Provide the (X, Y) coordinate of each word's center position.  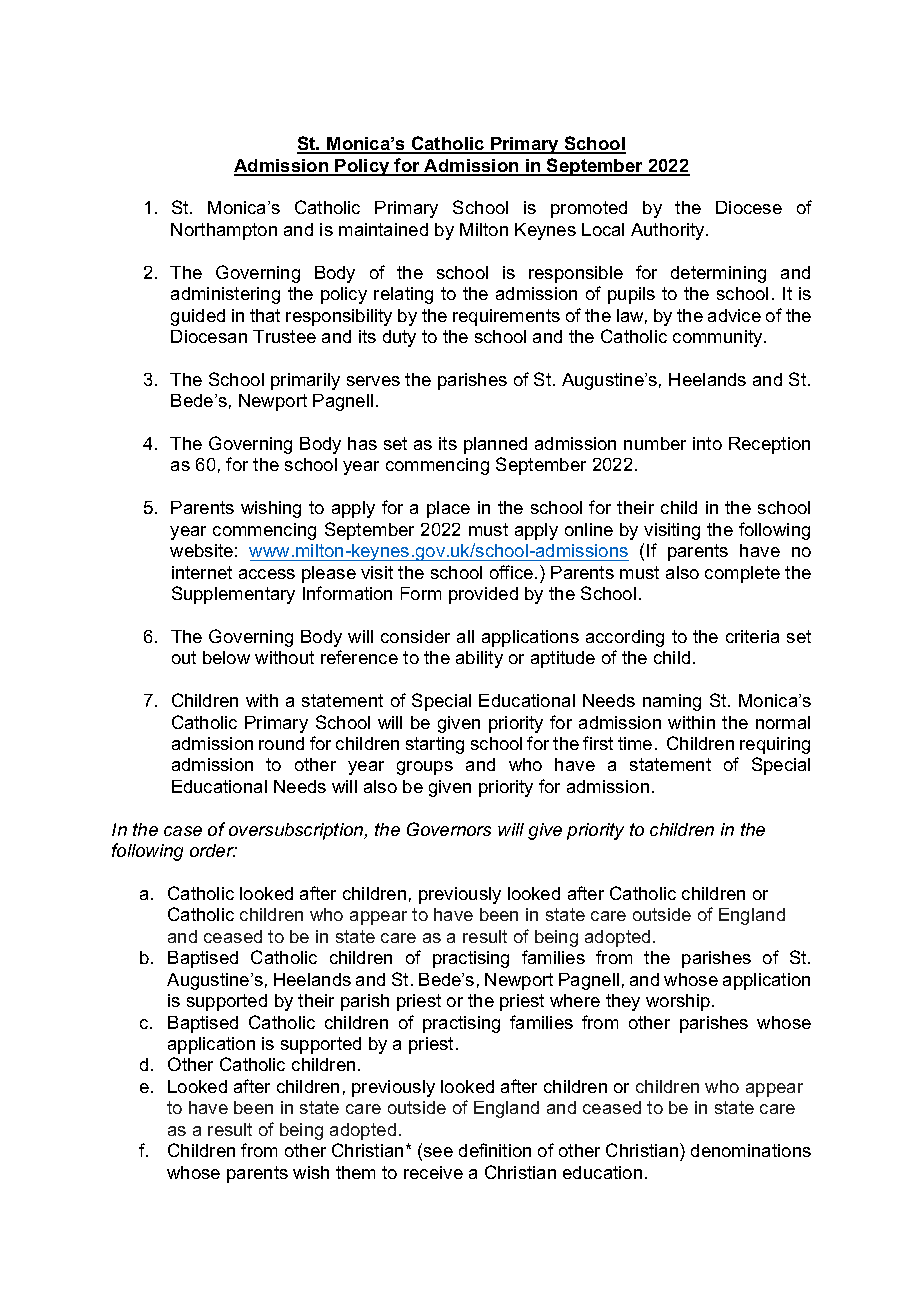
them (355, 1172)
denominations (751, 1150)
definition (495, 1150)
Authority (669, 231)
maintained (383, 229)
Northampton (224, 231)
